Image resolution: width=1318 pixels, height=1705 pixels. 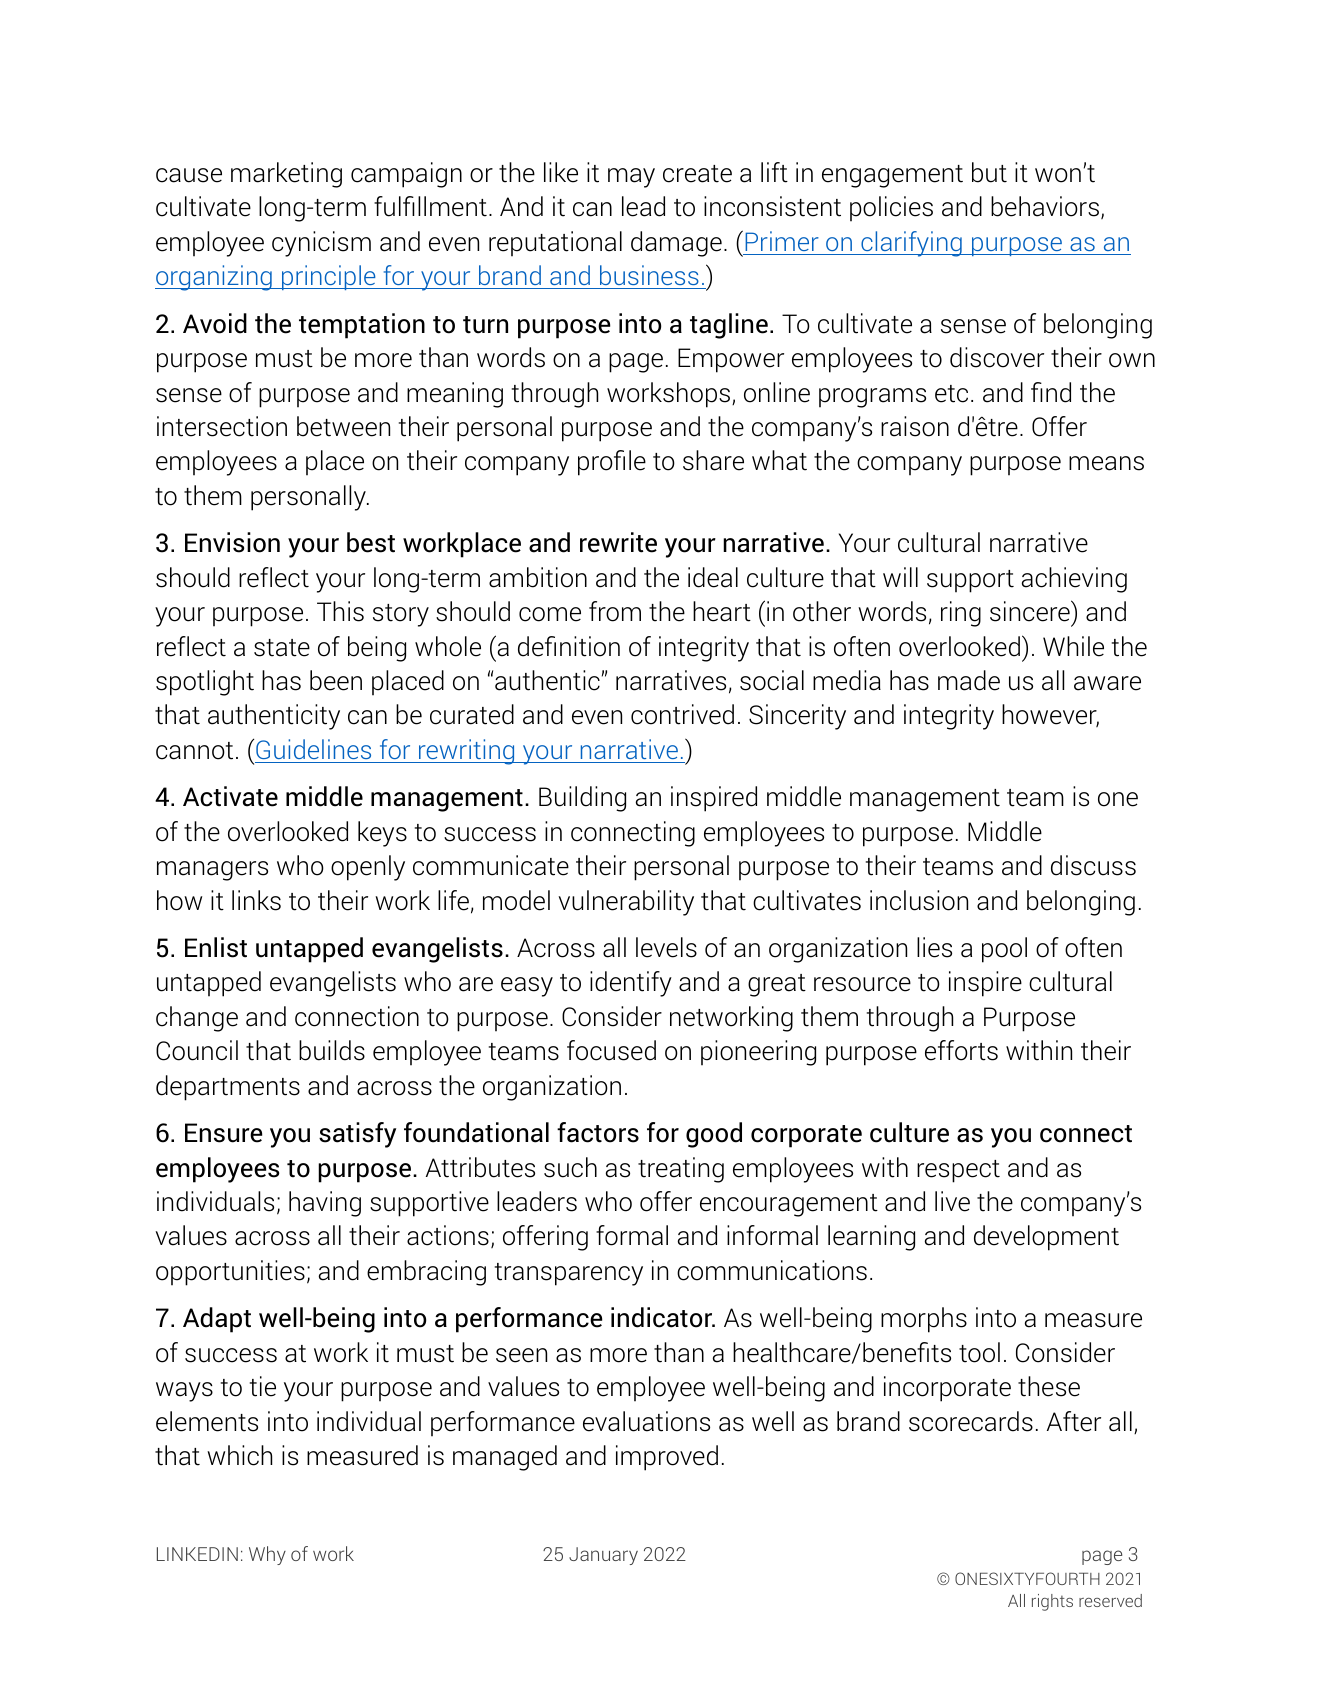 What do you see at coordinates (321, 244) in the image?
I see `cynicism` at bounding box center [321, 244].
